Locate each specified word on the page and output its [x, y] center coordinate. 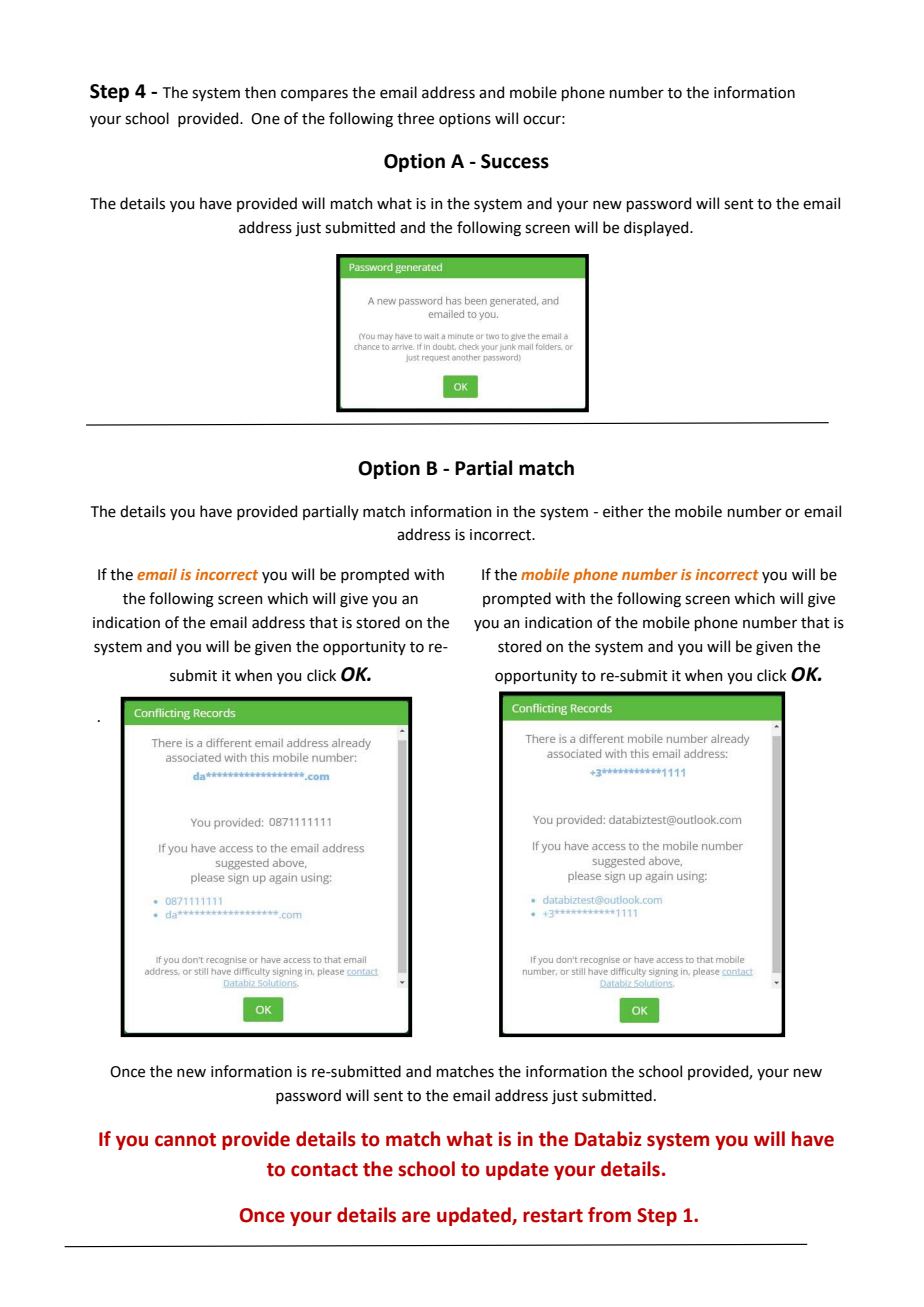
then [260, 92]
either [623, 511]
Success [515, 161]
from [609, 1215]
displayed [657, 228]
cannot [185, 1140]
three [415, 118]
